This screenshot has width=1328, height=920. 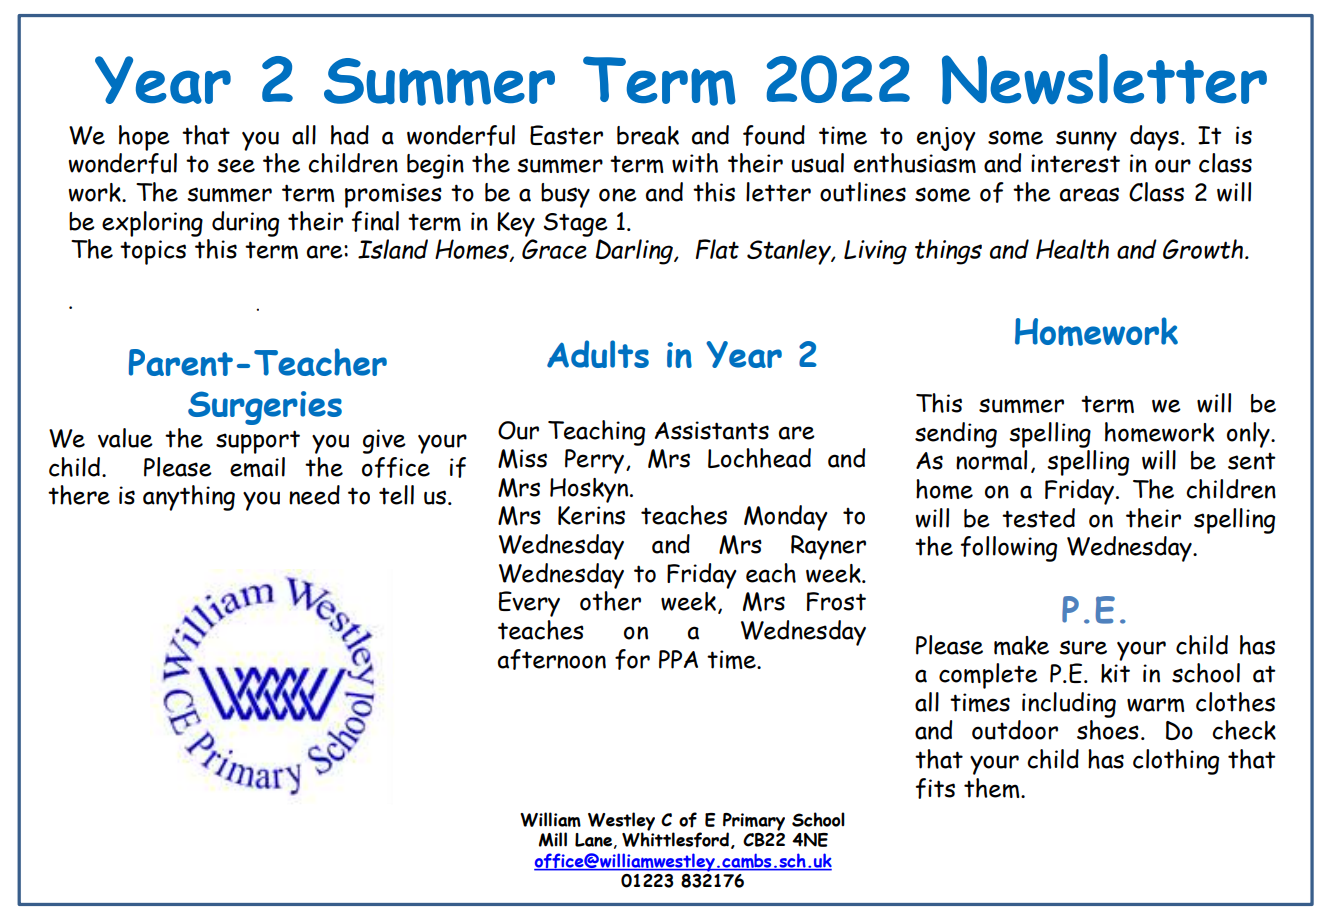 What do you see at coordinates (553, 839) in the screenshot?
I see `Mill` at bounding box center [553, 839].
